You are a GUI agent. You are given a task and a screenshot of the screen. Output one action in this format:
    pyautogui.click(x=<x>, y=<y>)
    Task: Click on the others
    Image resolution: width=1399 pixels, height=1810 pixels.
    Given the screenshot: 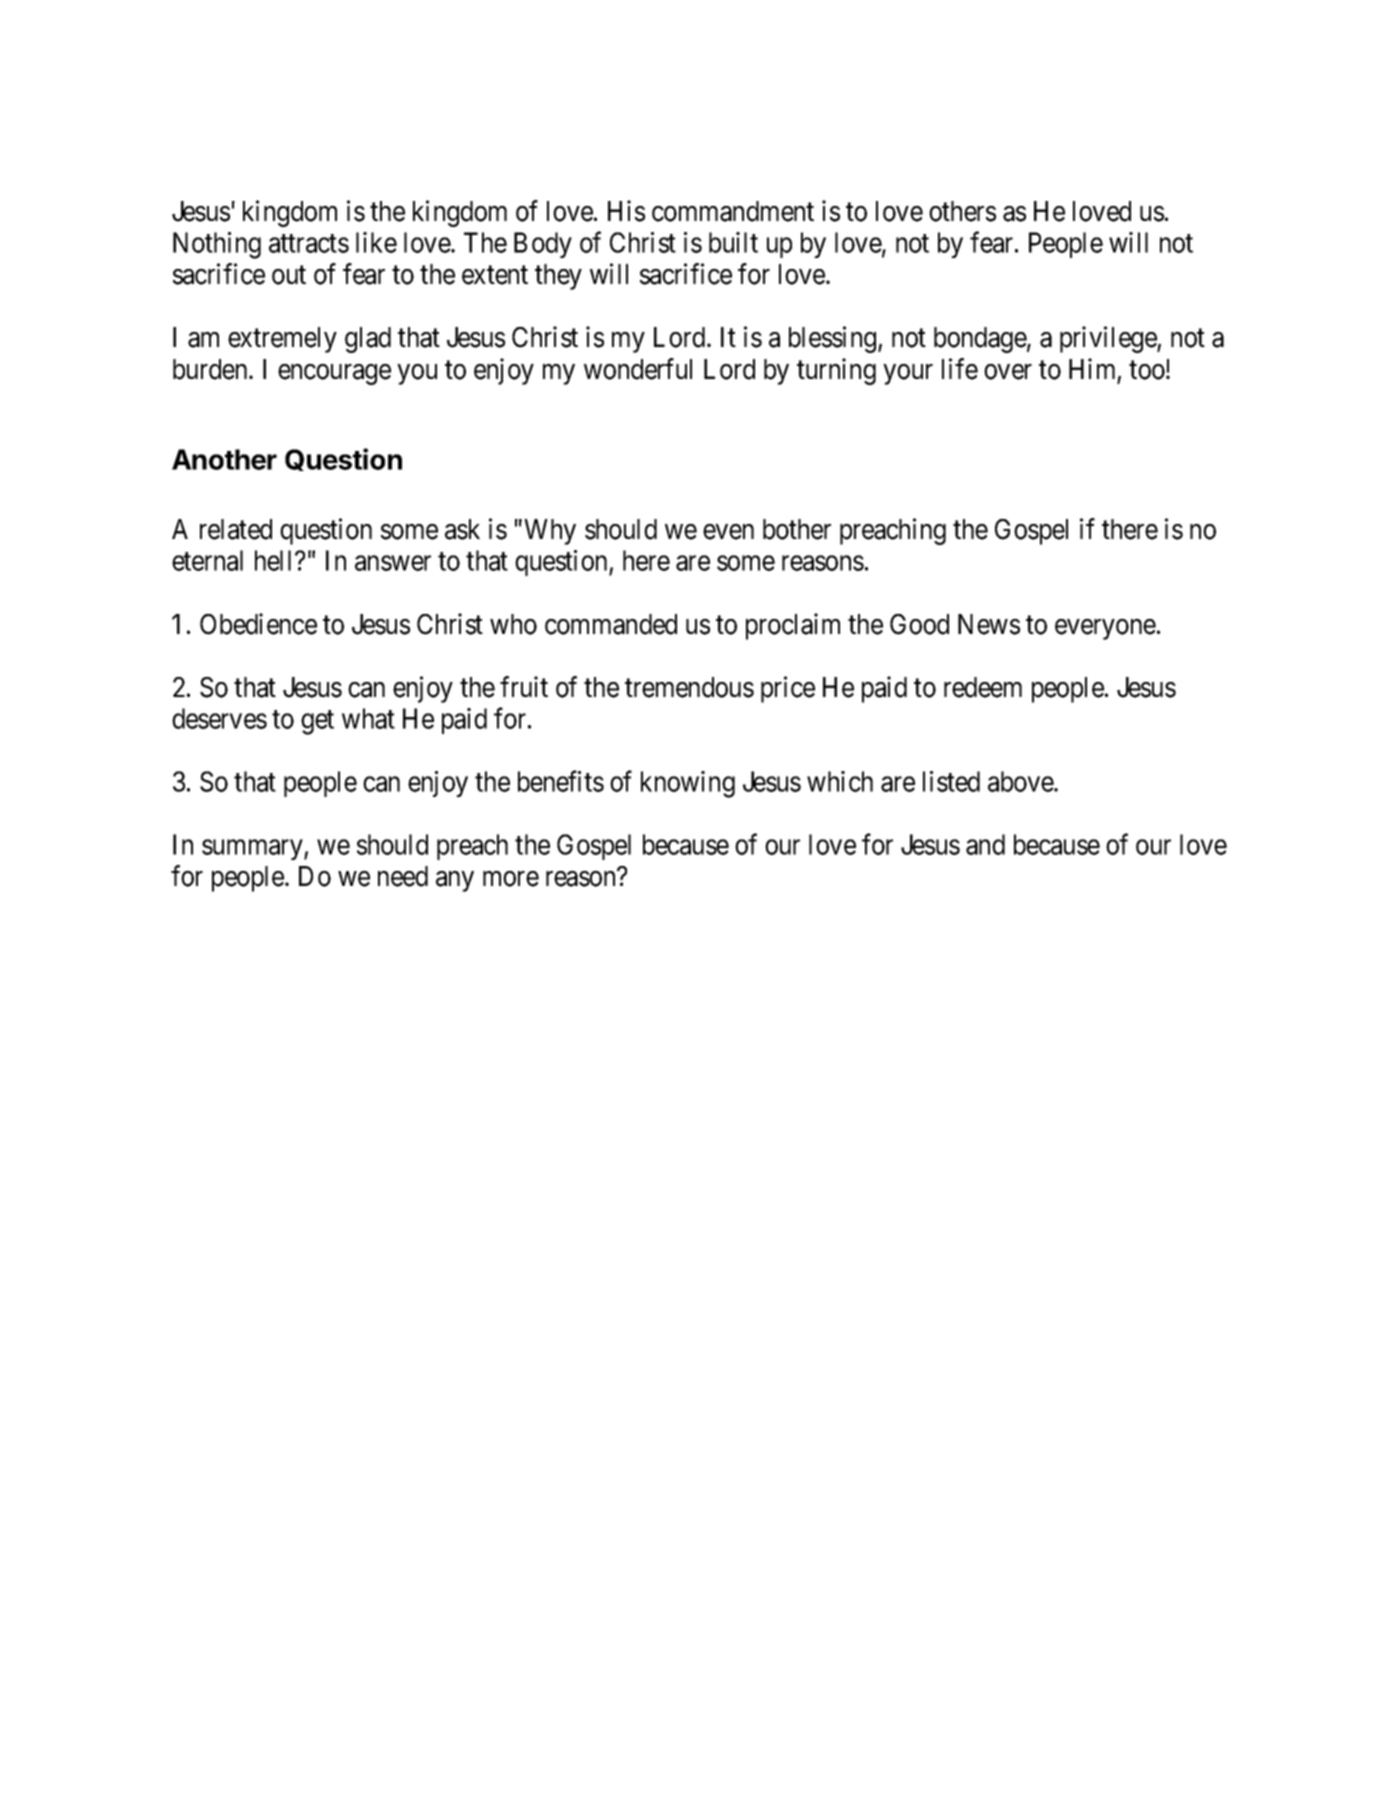 What is the action you would take?
    pyautogui.click(x=962, y=211)
